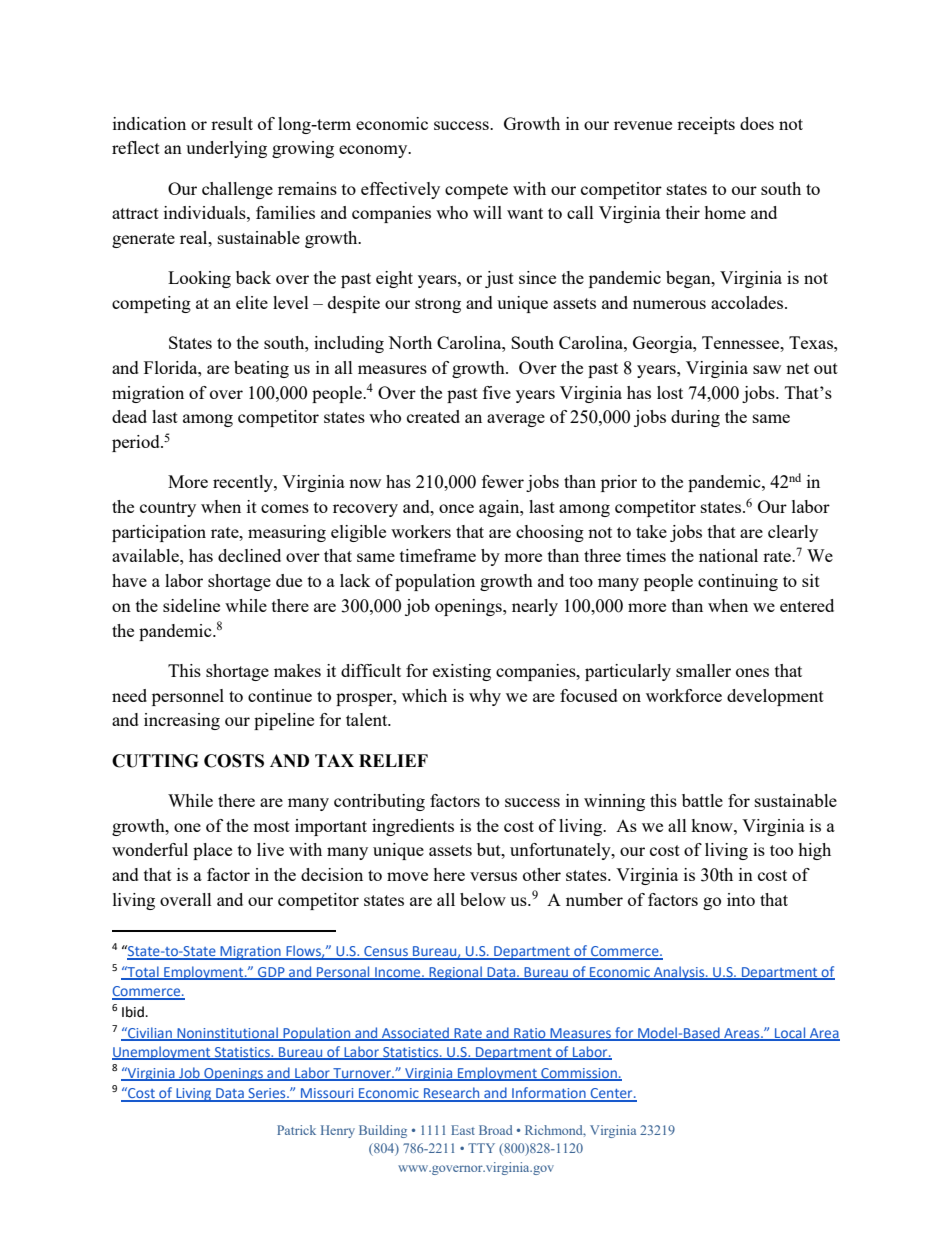  What do you see at coordinates (191, 605) in the document?
I see `sideline` at bounding box center [191, 605].
